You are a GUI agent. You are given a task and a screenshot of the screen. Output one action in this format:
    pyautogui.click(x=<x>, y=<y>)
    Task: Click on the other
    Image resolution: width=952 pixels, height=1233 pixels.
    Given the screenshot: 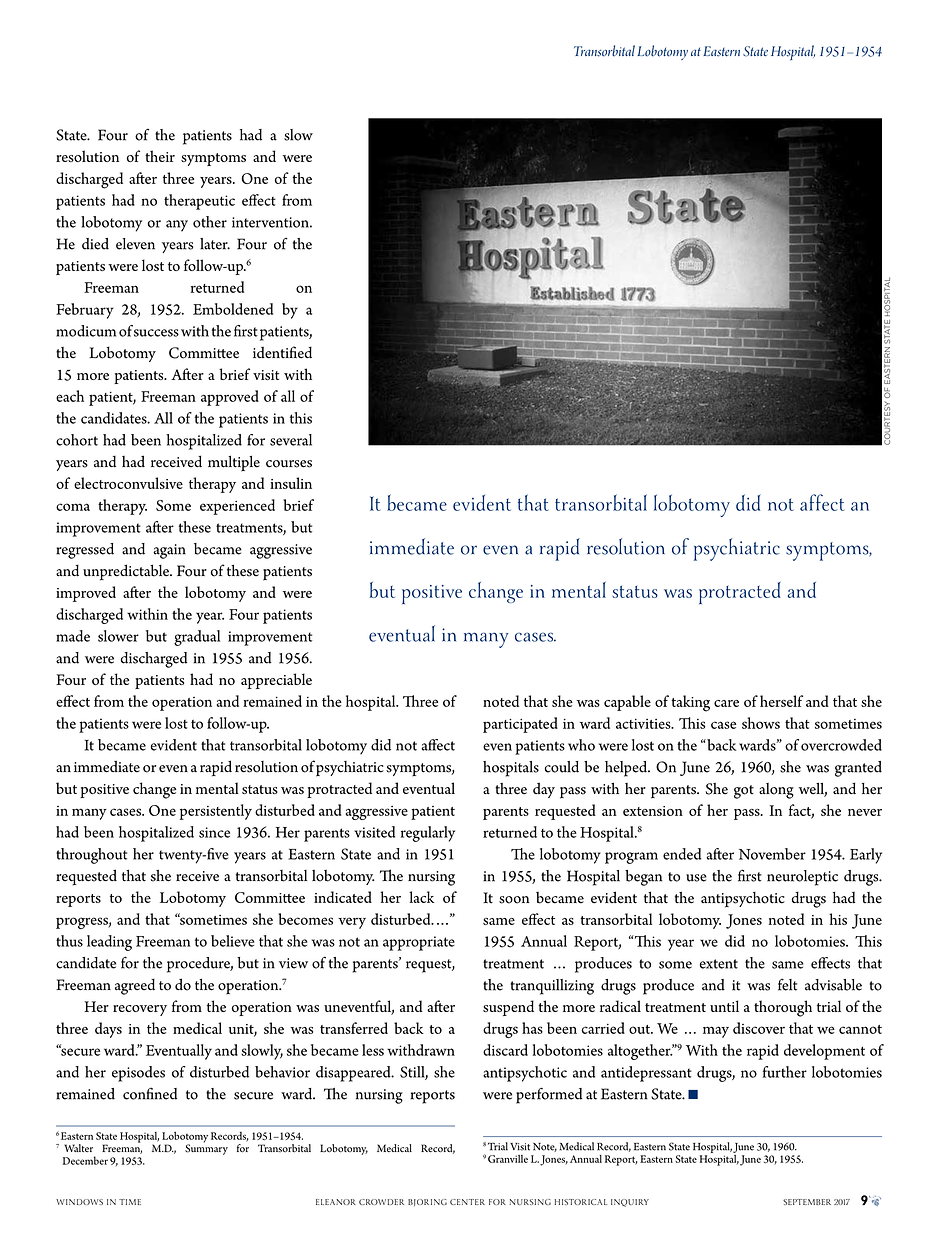 What is the action you would take?
    pyautogui.click(x=210, y=222)
